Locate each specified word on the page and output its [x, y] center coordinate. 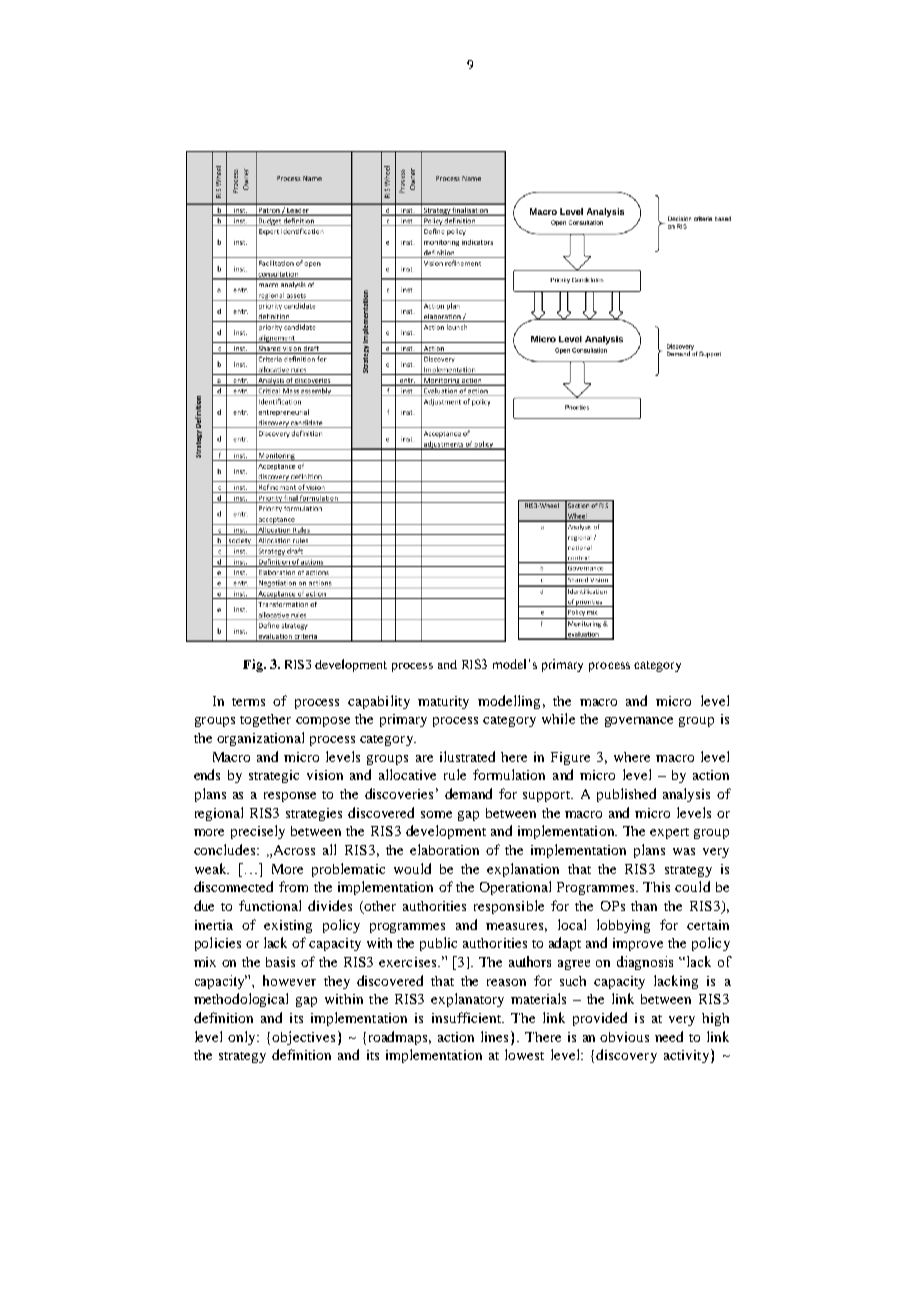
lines [494, 1036]
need [669, 1036]
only [243, 1038]
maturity [443, 702]
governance [639, 722]
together [265, 720]
